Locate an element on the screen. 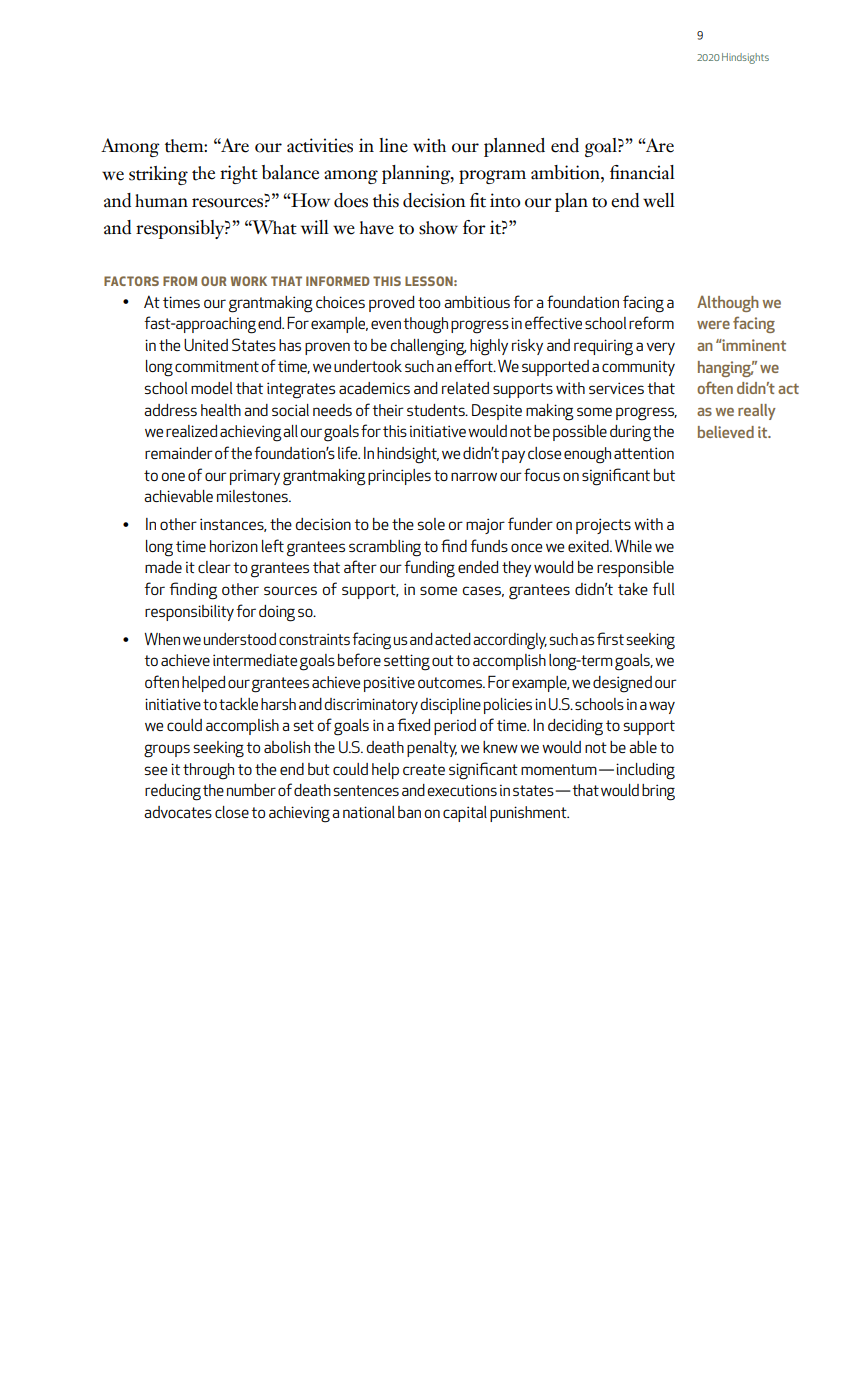 The height and width of the screenshot is (1378, 868). primary is located at coordinates (255, 477).
